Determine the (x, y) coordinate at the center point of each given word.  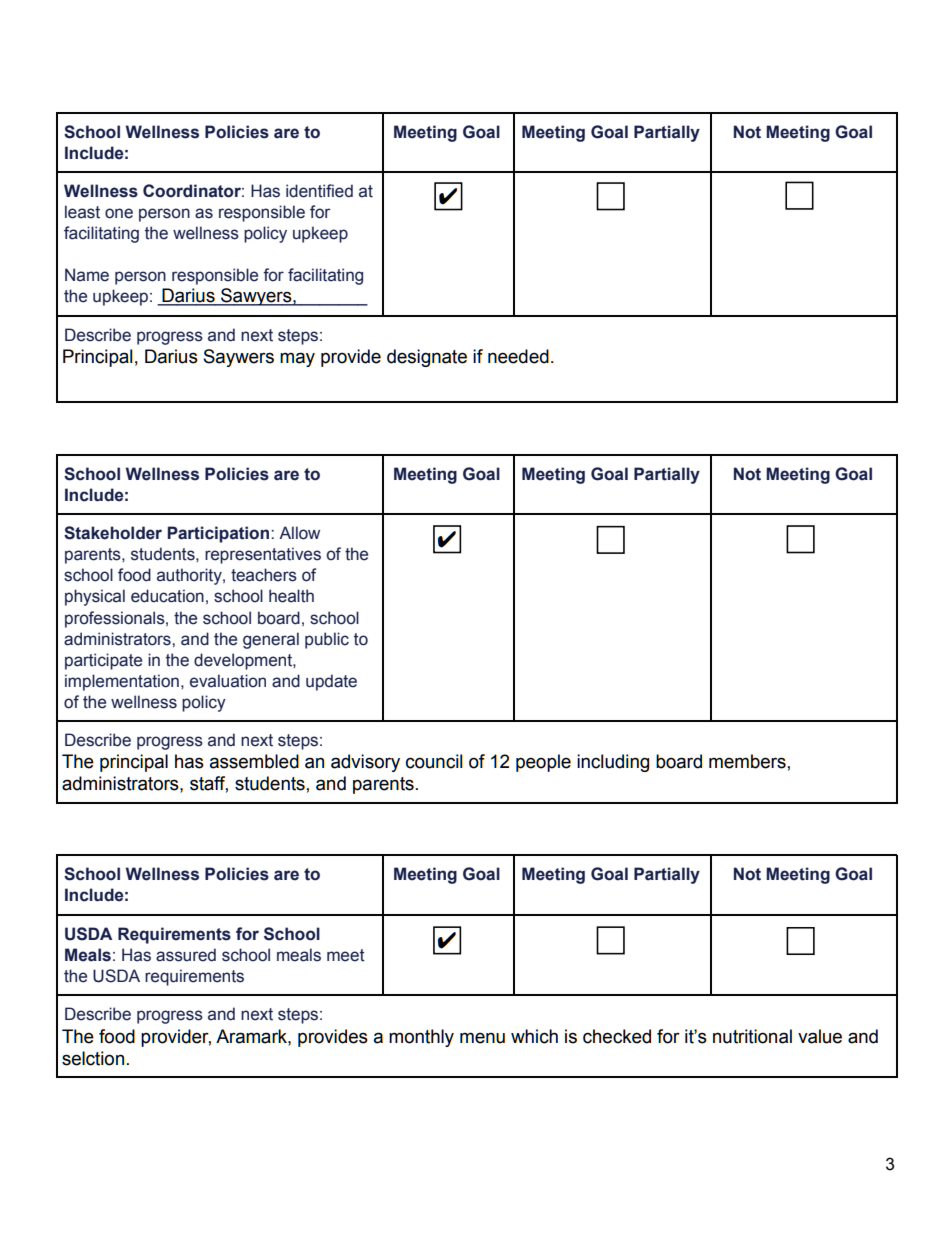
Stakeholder (113, 533)
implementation (122, 682)
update (331, 682)
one (119, 213)
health (291, 596)
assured (186, 955)
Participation (220, 534)
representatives (263, 555)
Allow (299, 533)
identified (319, 191)
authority (190, 576)
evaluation (228, 681)
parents (94, 556)
